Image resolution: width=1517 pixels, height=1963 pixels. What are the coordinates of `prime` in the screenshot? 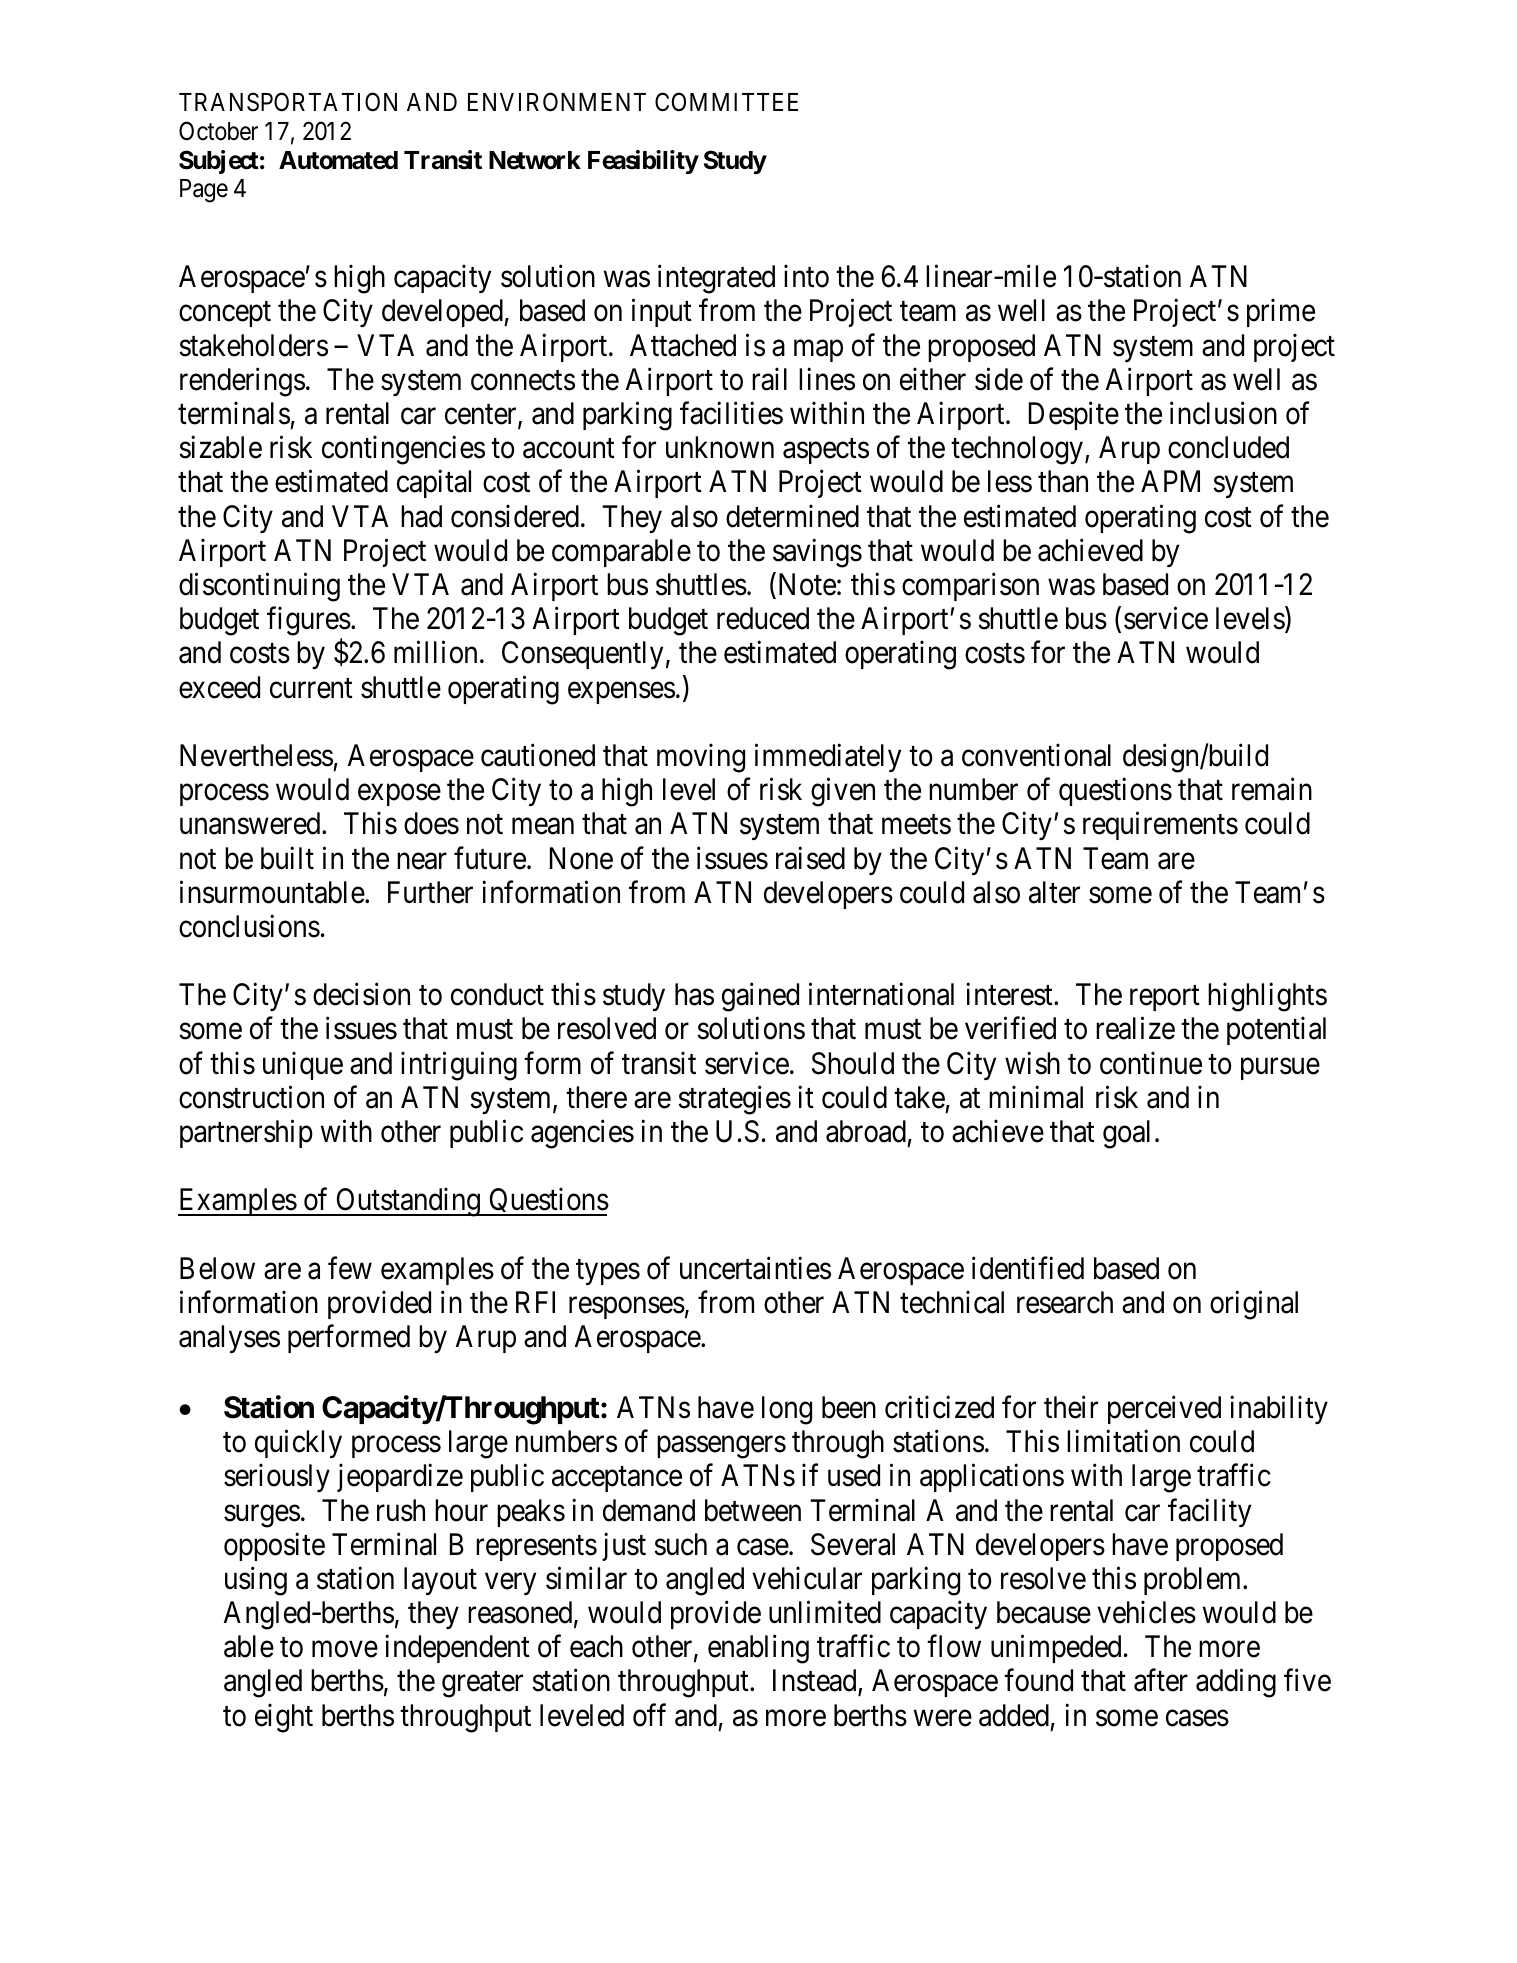 It's located at (1281, 313).
